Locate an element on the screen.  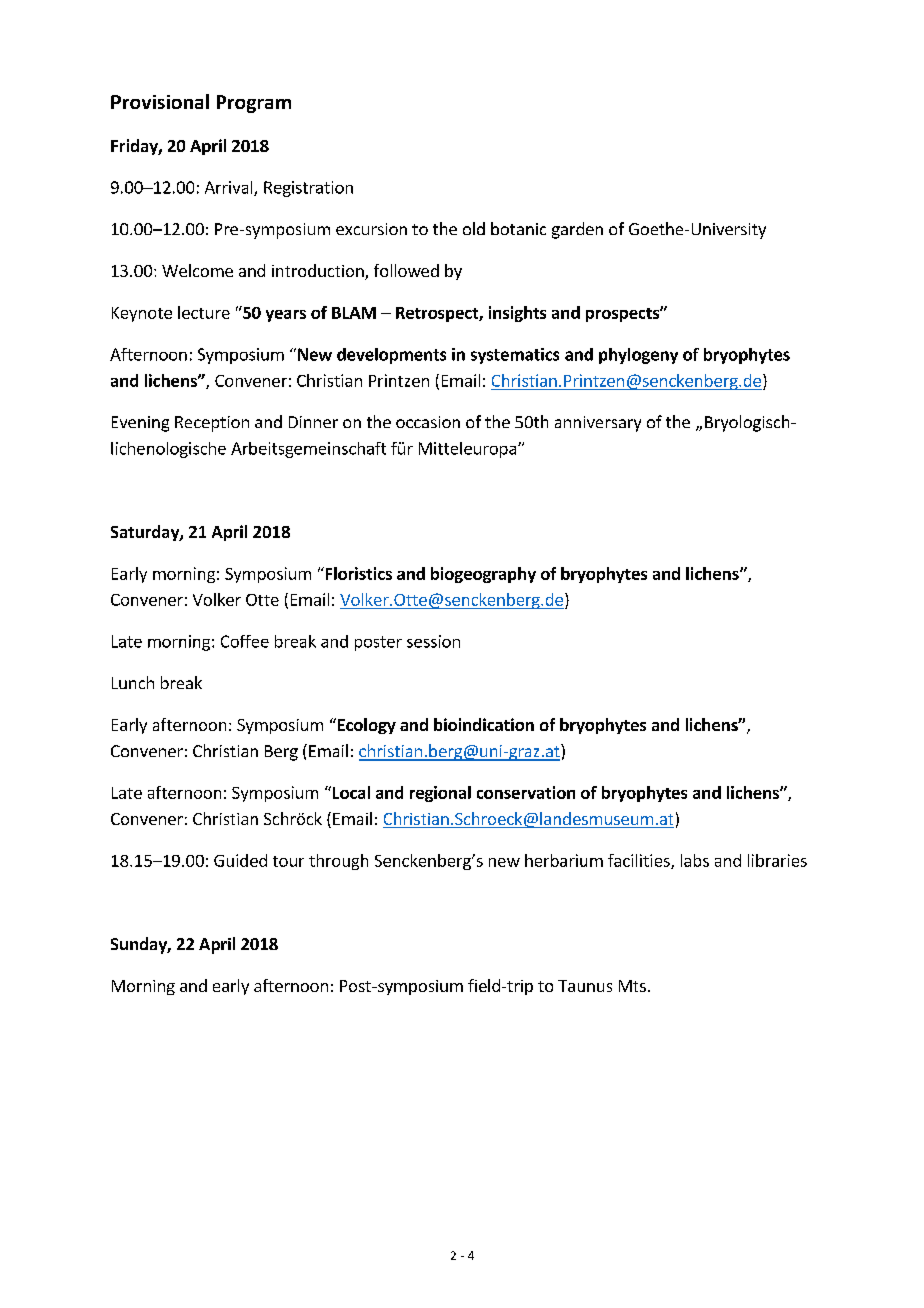
Guided is located at coordinates (240, 860).
